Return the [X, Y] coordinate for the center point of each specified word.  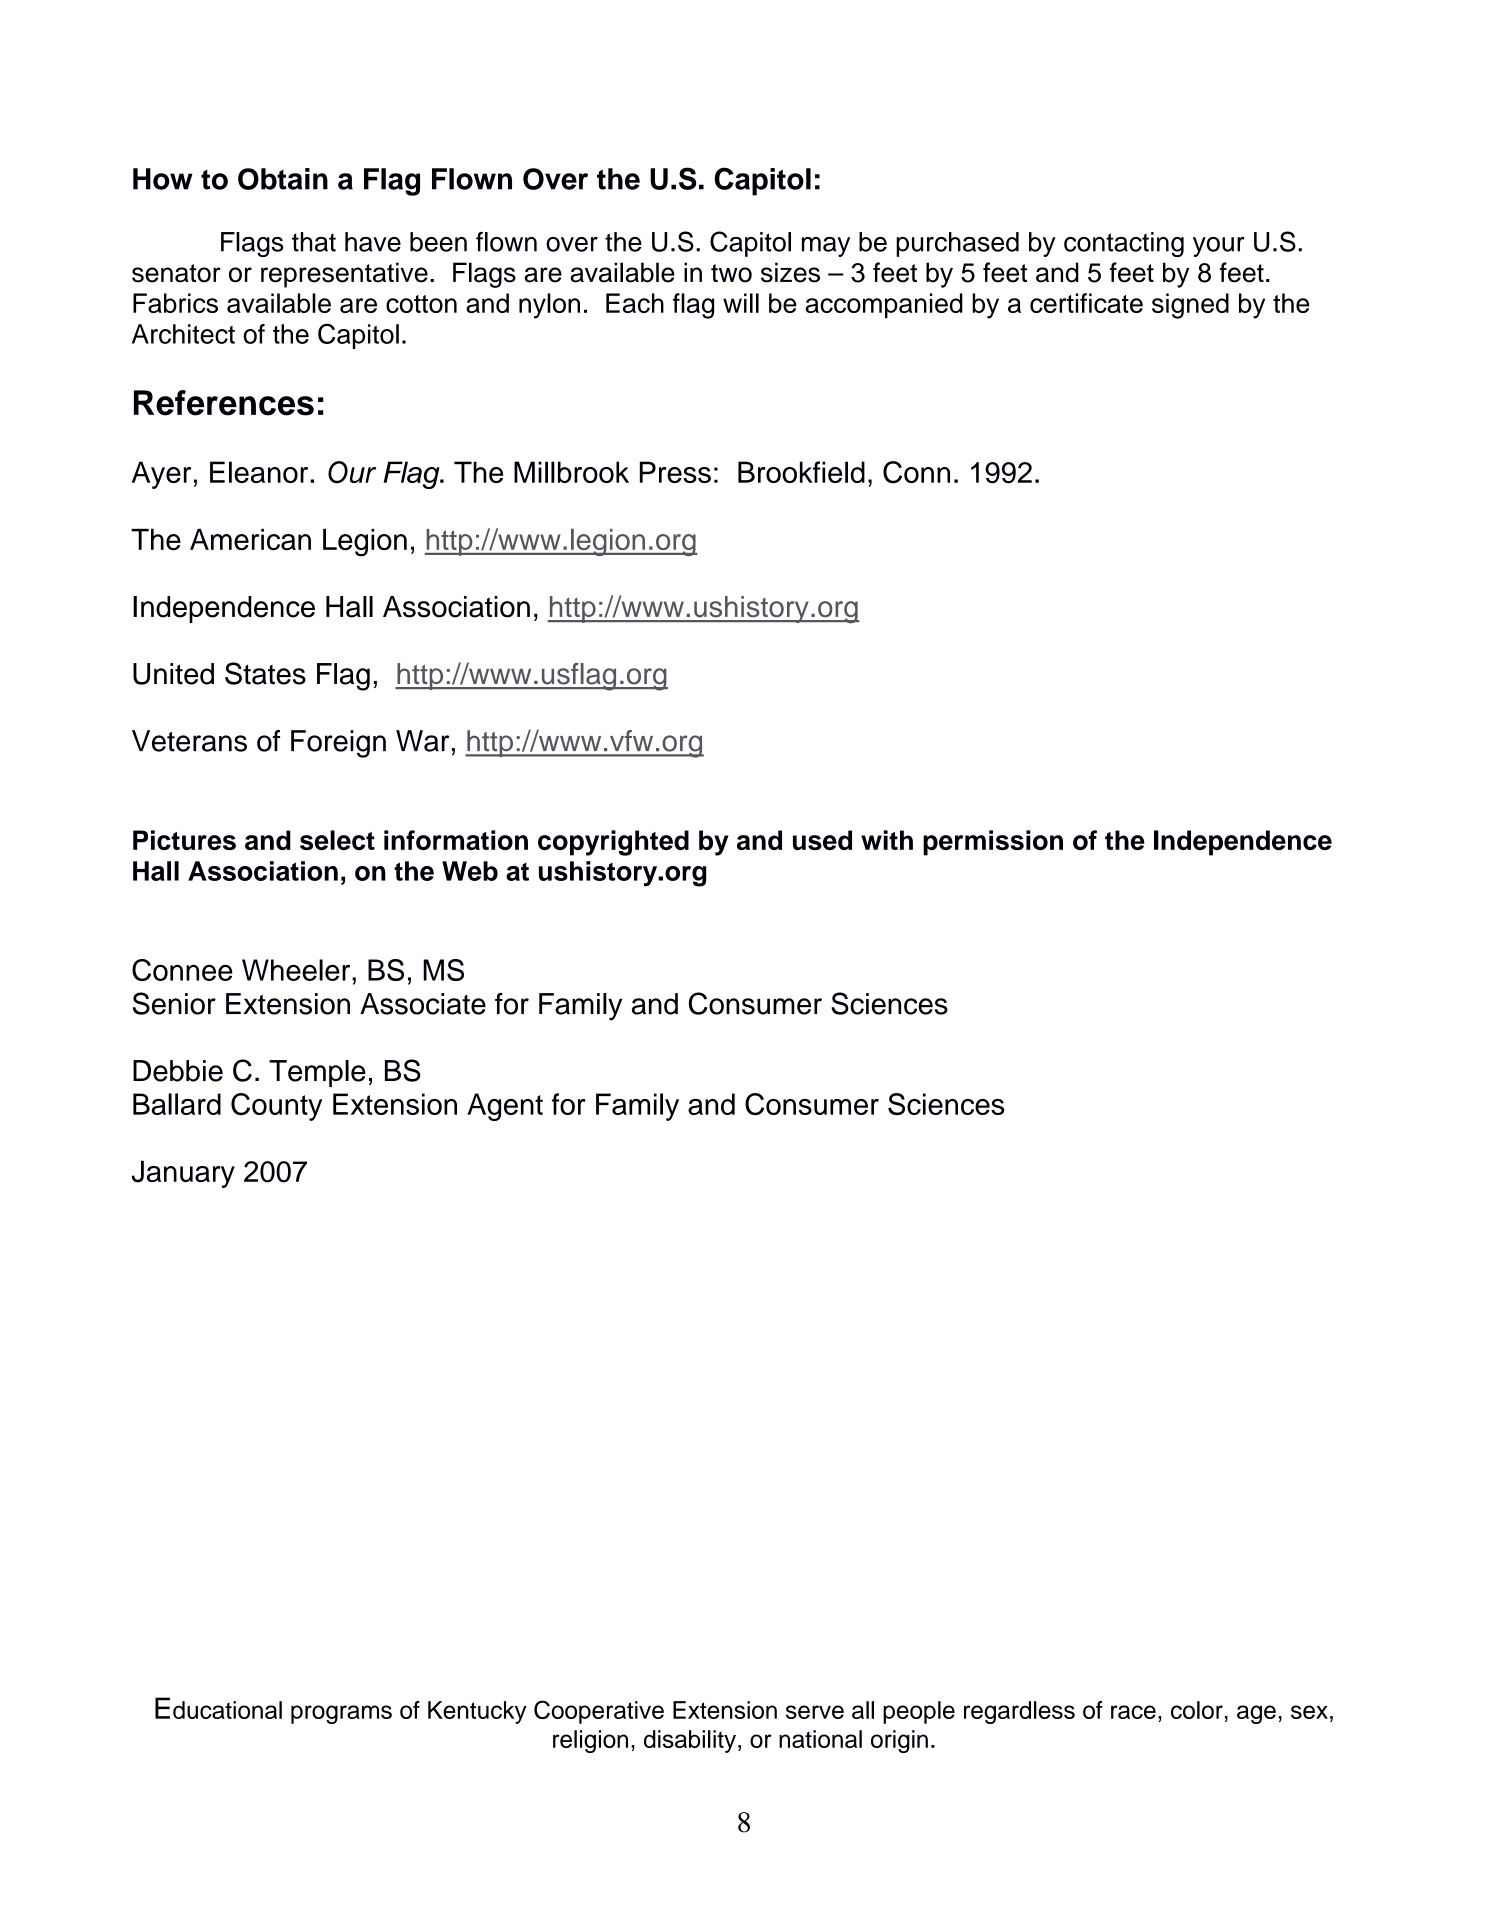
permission [993, 843]
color [1197, 1710]
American [250, 540]
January [183, 1174]
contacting [1124, 244]
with [887, 840]
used [822, 840]
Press [675, 472]
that [314, 242]
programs [341, 1714]
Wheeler [297, 970]
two [731, 273]
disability [690, 1741]
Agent [505, 1107]
